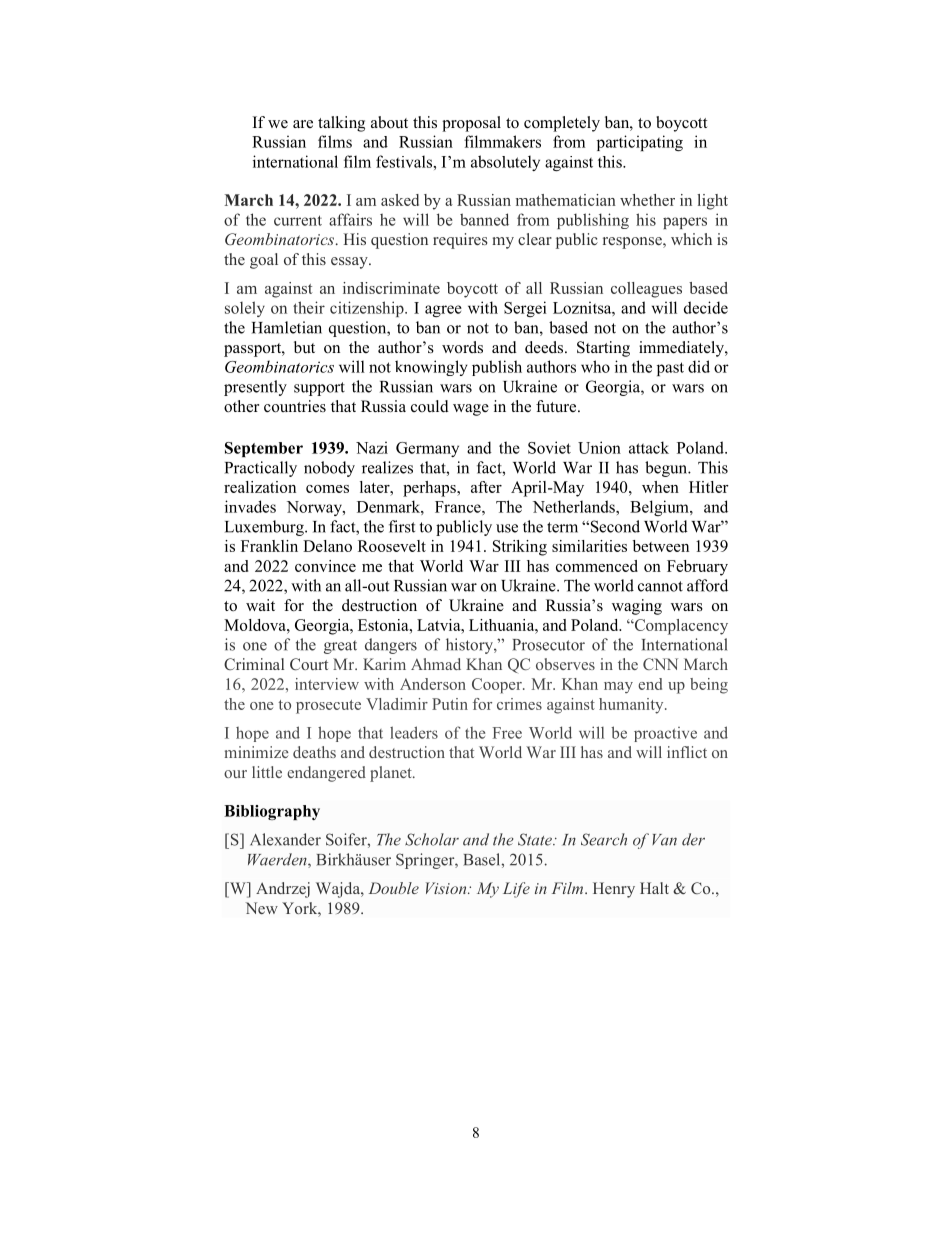  I want to click on participating, so click(640, 143).
